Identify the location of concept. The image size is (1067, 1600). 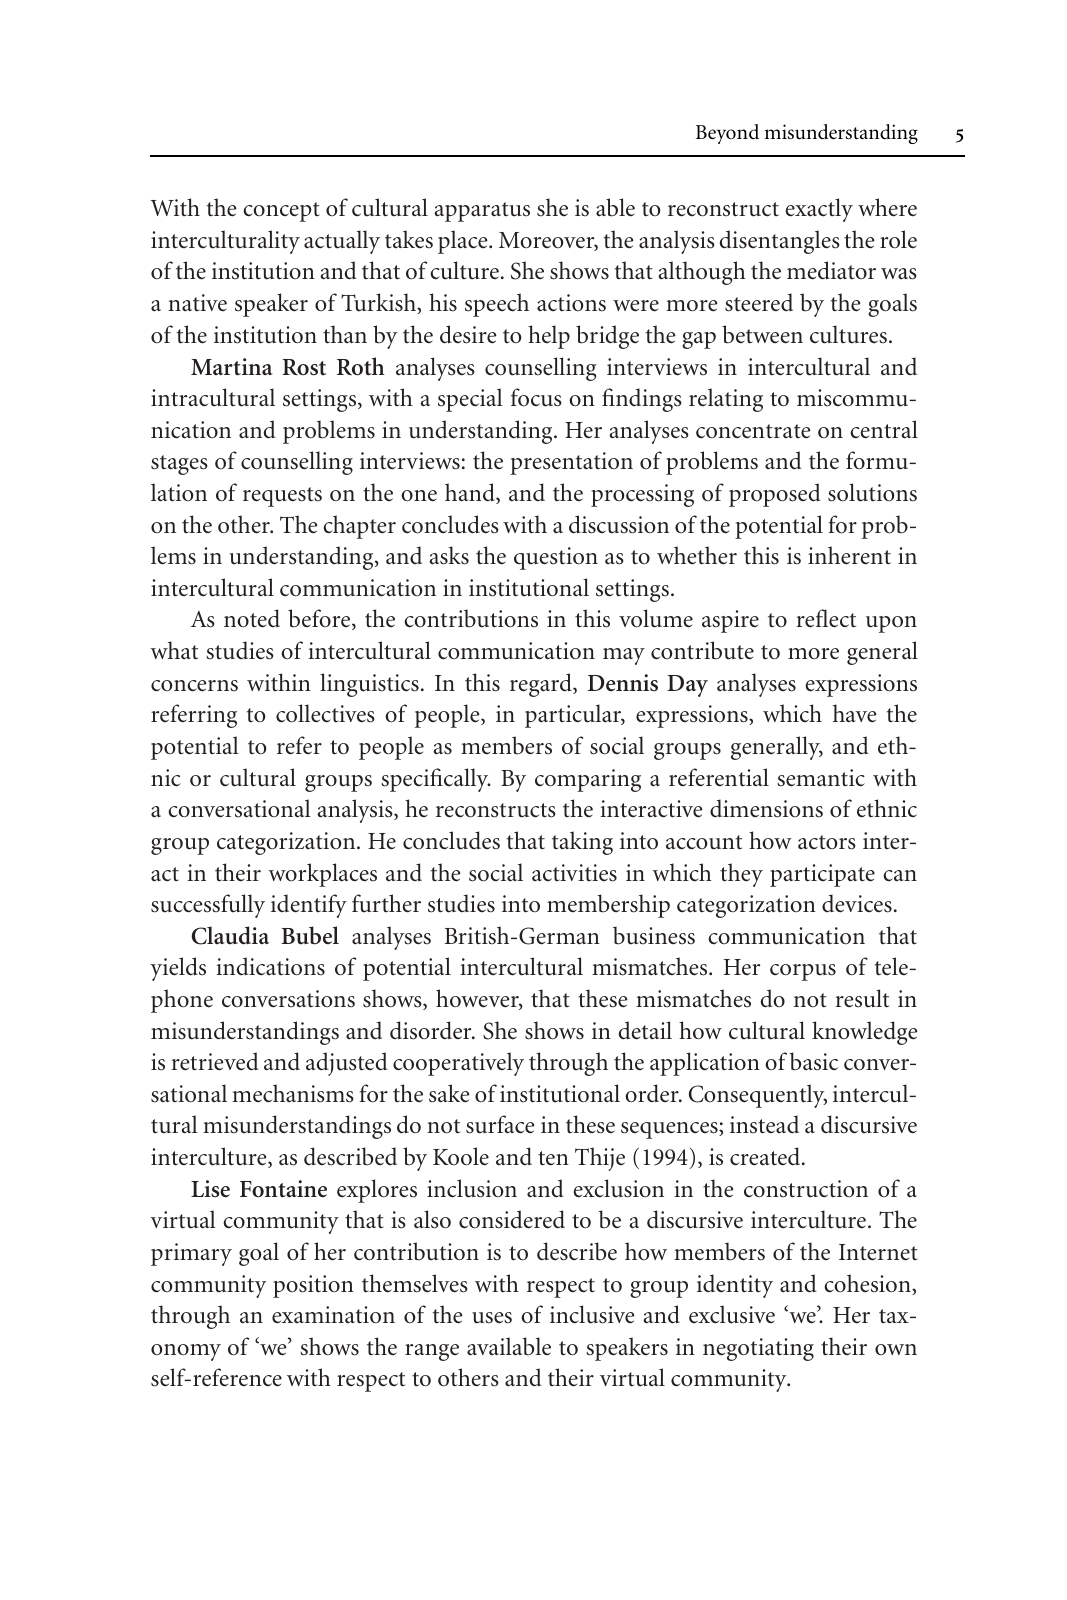
(281, 212).
